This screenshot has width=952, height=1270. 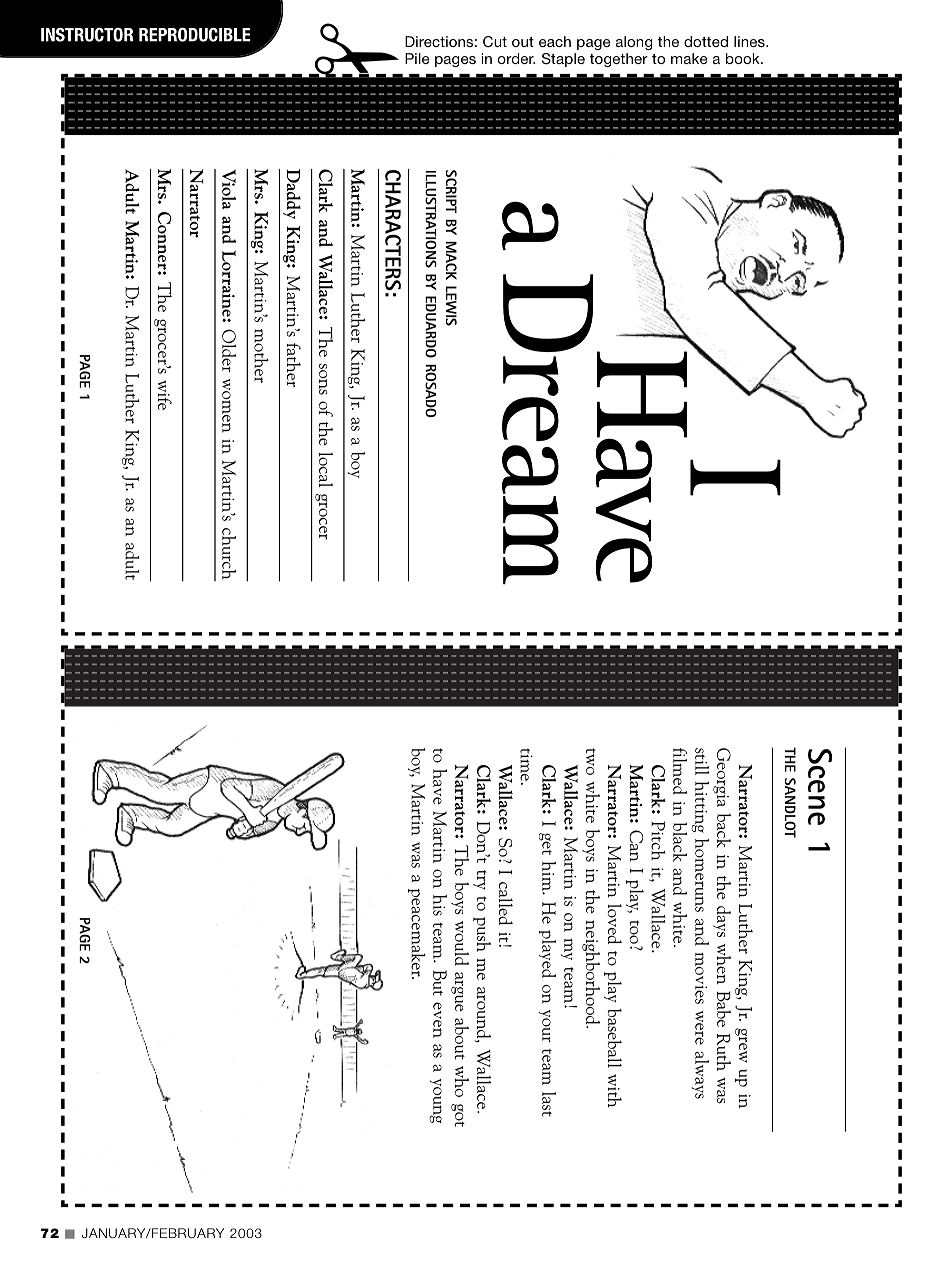 I want to click on REPRODUCIBLE, so click(x=195, y=35).
